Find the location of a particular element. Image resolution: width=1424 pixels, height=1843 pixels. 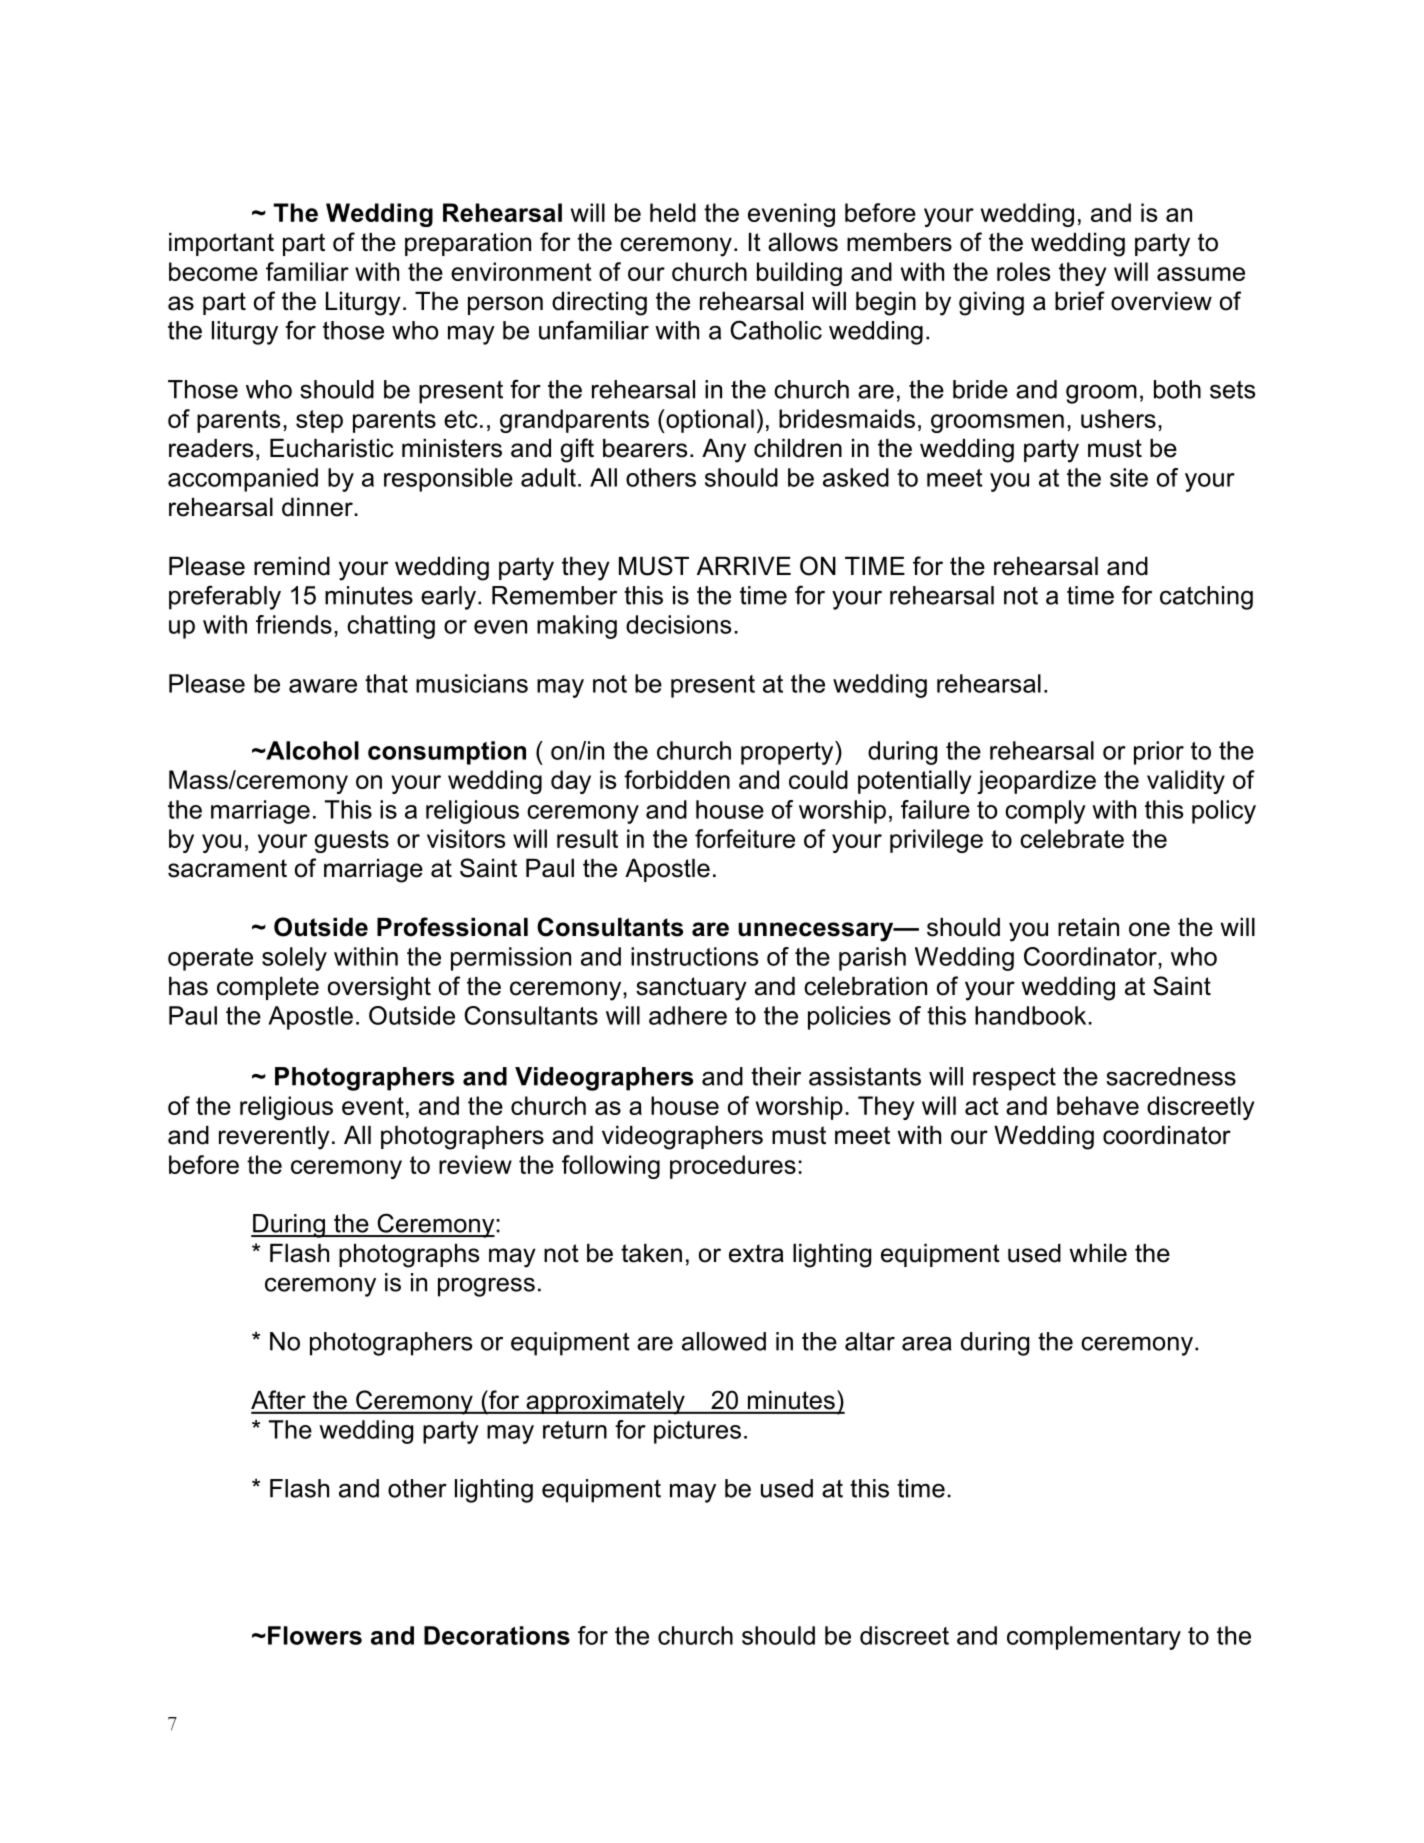

Flowers is located at coordinates (315, 1635).
